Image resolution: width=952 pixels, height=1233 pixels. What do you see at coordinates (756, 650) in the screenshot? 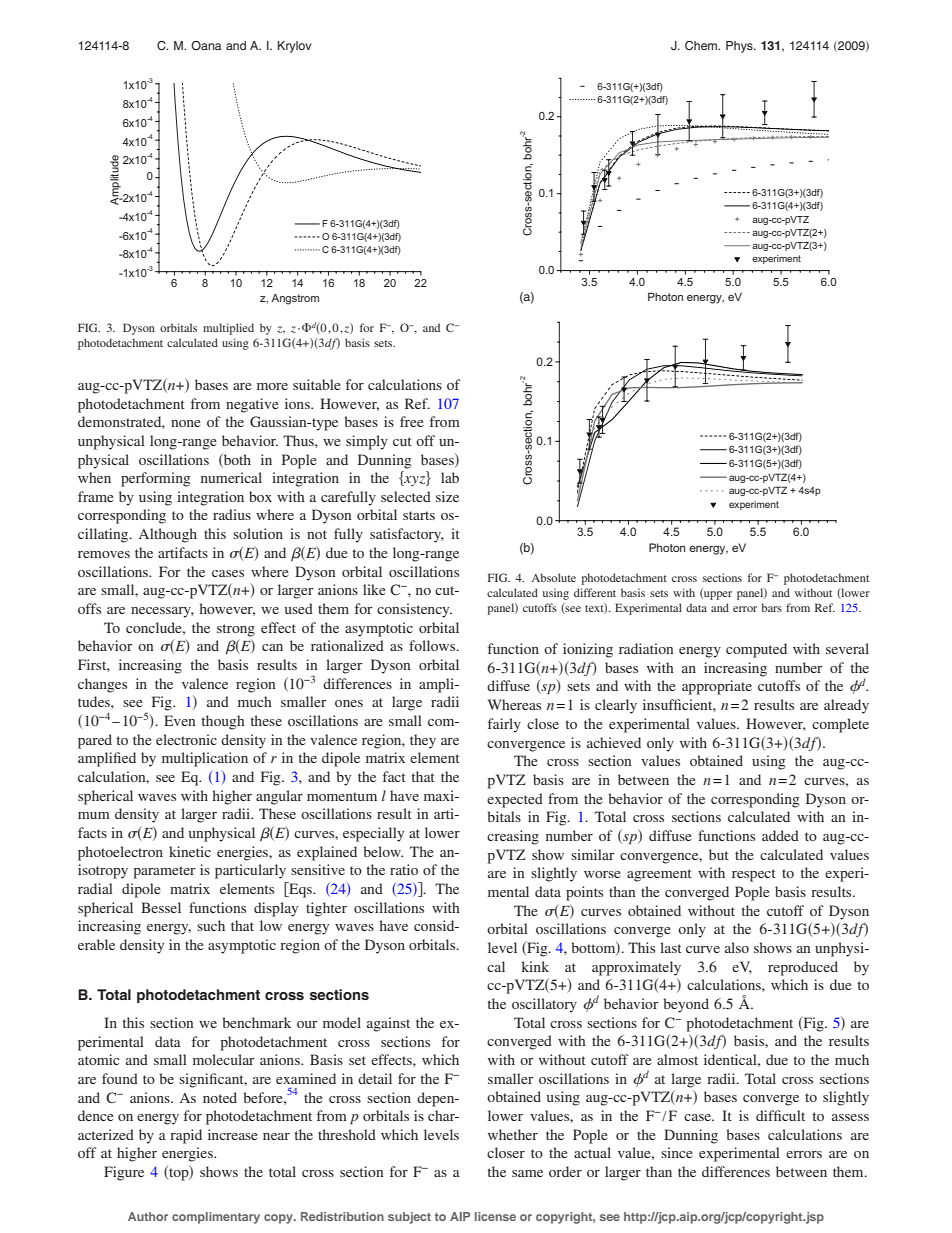
I see `computed` at bounding box center [756, 650].
